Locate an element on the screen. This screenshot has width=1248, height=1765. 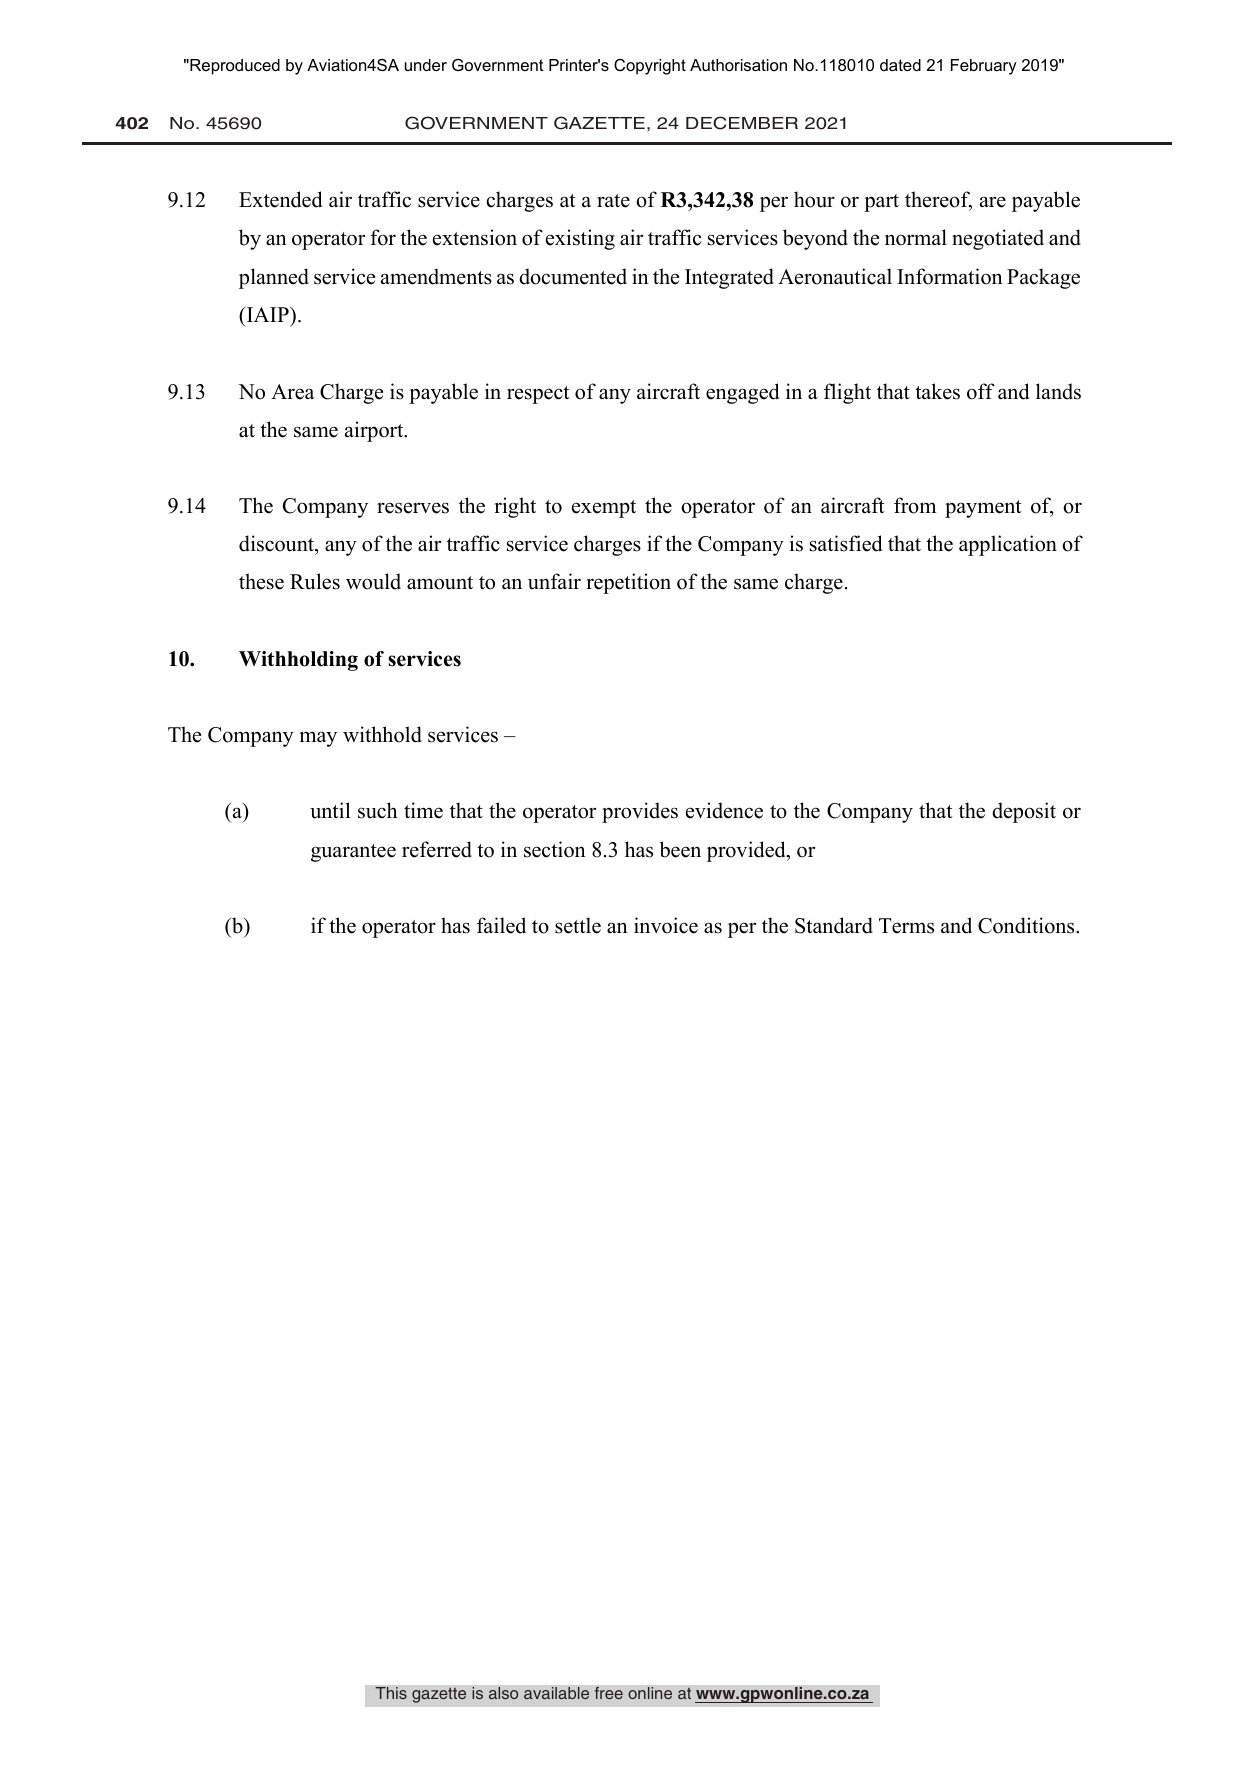
December is located at coordinates (742, 123).
